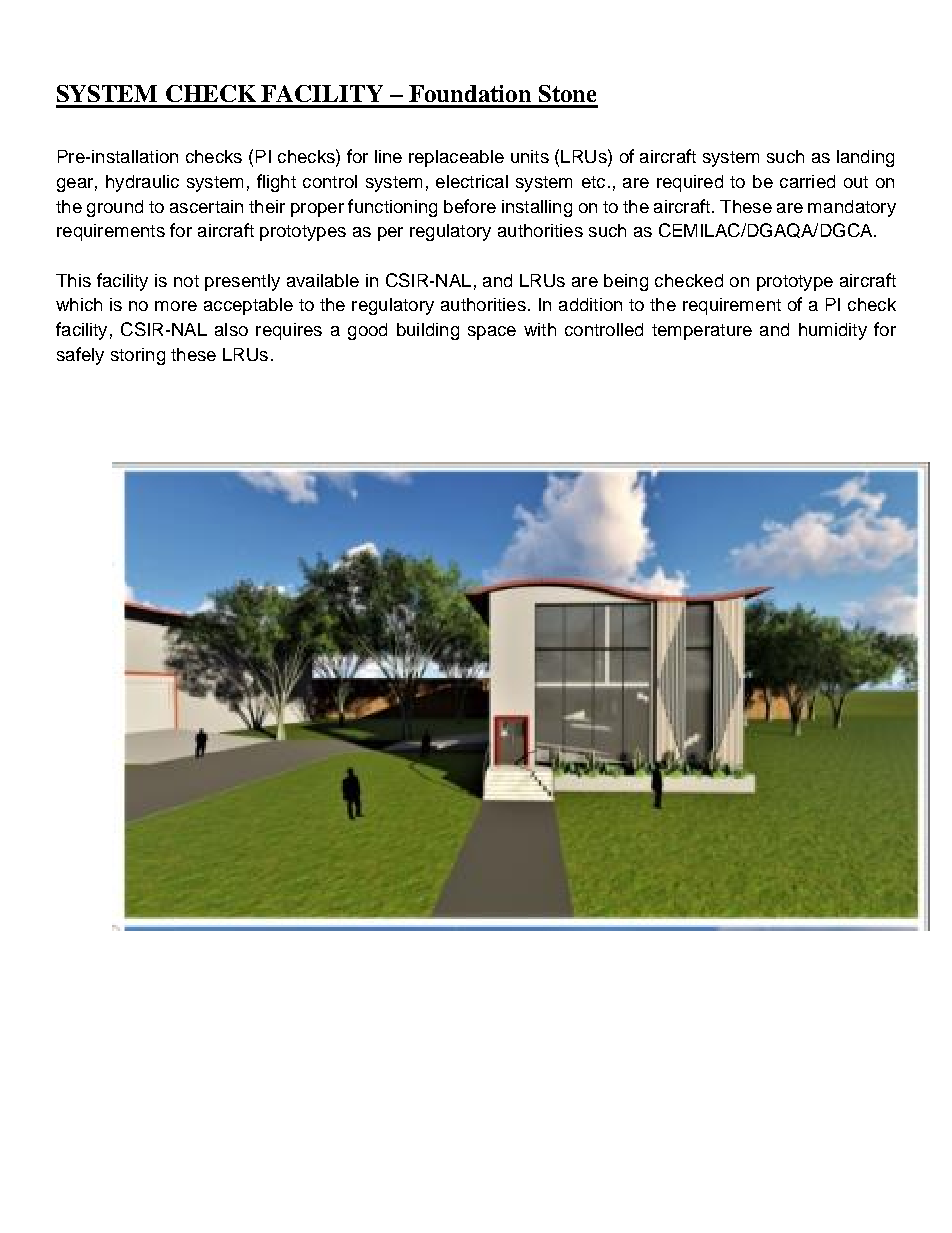  What do you see at coordinates (206, 206) in the screenshot?
I see `ascertain` at bounding box center [206, 206].
